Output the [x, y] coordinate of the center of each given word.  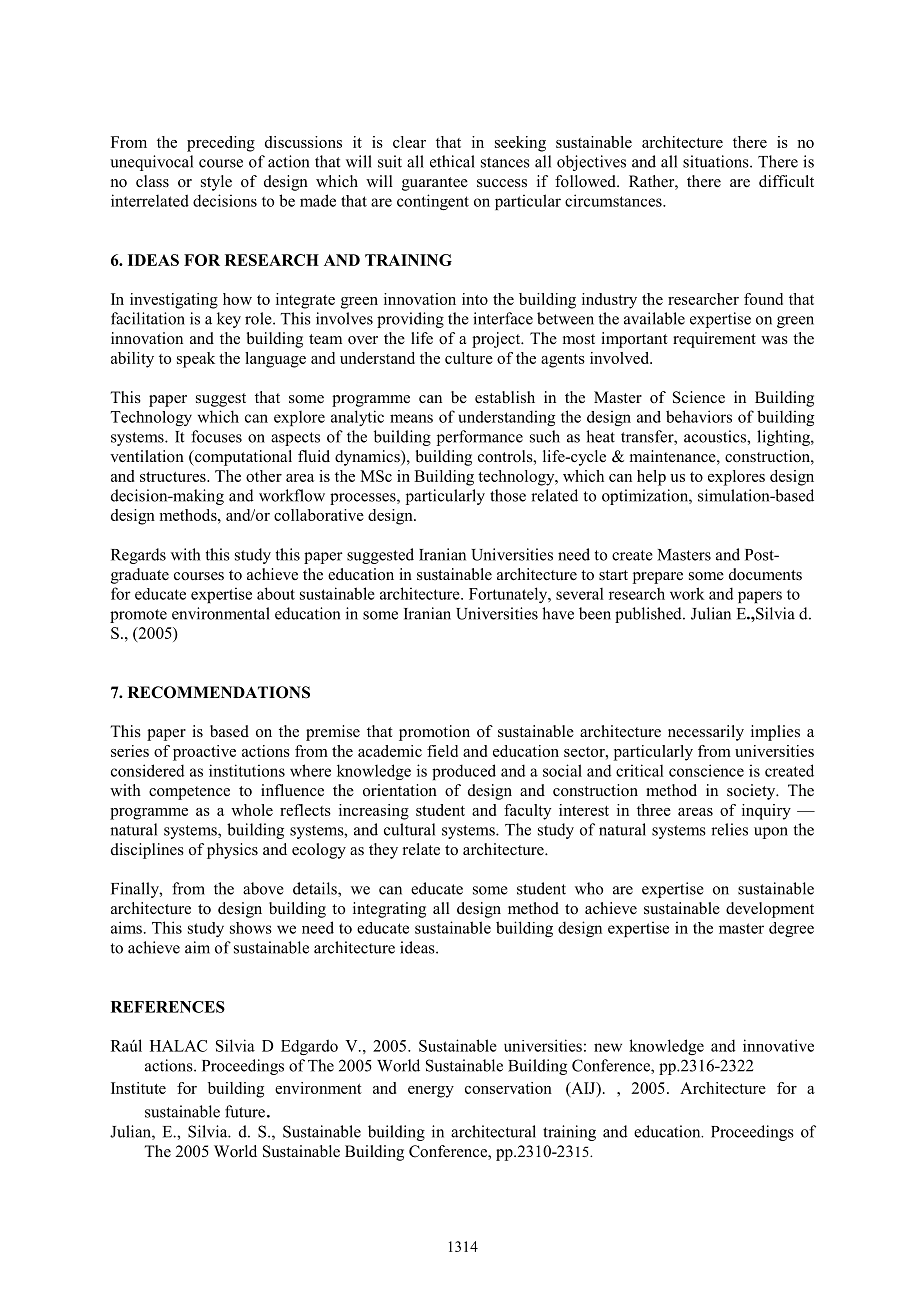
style [216, 183]
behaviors [699, 416]
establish [505, 397]
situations [717, 161]
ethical [452, 161]
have [558, 613]
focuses [216, 436]
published [649, 615]
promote [138, 616]
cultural [409, 829]
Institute [138, 1088]
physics [232, 851]
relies [729, 829]
